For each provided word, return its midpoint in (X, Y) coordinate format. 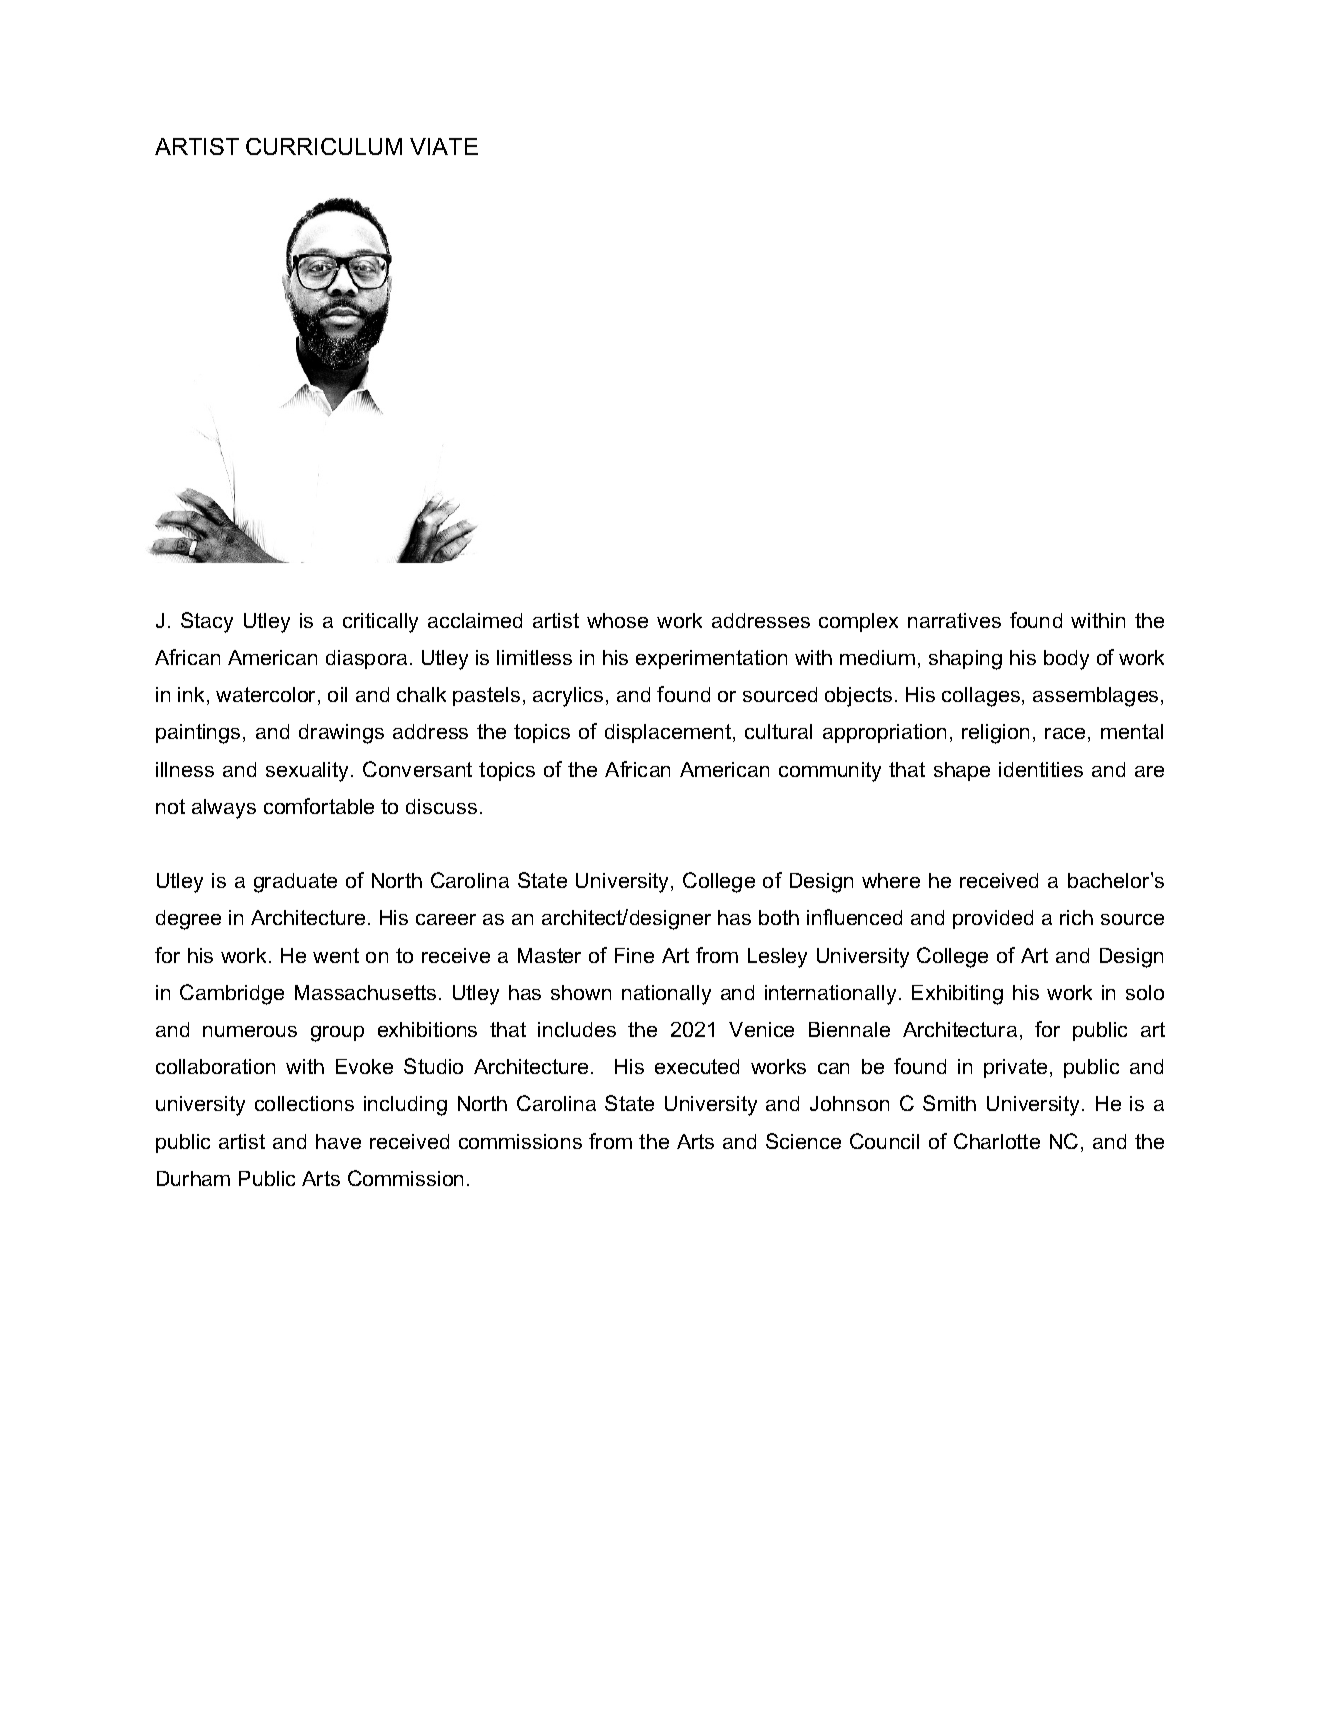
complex (858, 622)
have (338, 1141)
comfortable (319, 806)
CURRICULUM (324, 146)
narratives (954, 620)
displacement (669, 733)
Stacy (207, 622)
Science (803, 1141)
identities (1041, 769)
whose (617, 620)
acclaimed (475, 620)
